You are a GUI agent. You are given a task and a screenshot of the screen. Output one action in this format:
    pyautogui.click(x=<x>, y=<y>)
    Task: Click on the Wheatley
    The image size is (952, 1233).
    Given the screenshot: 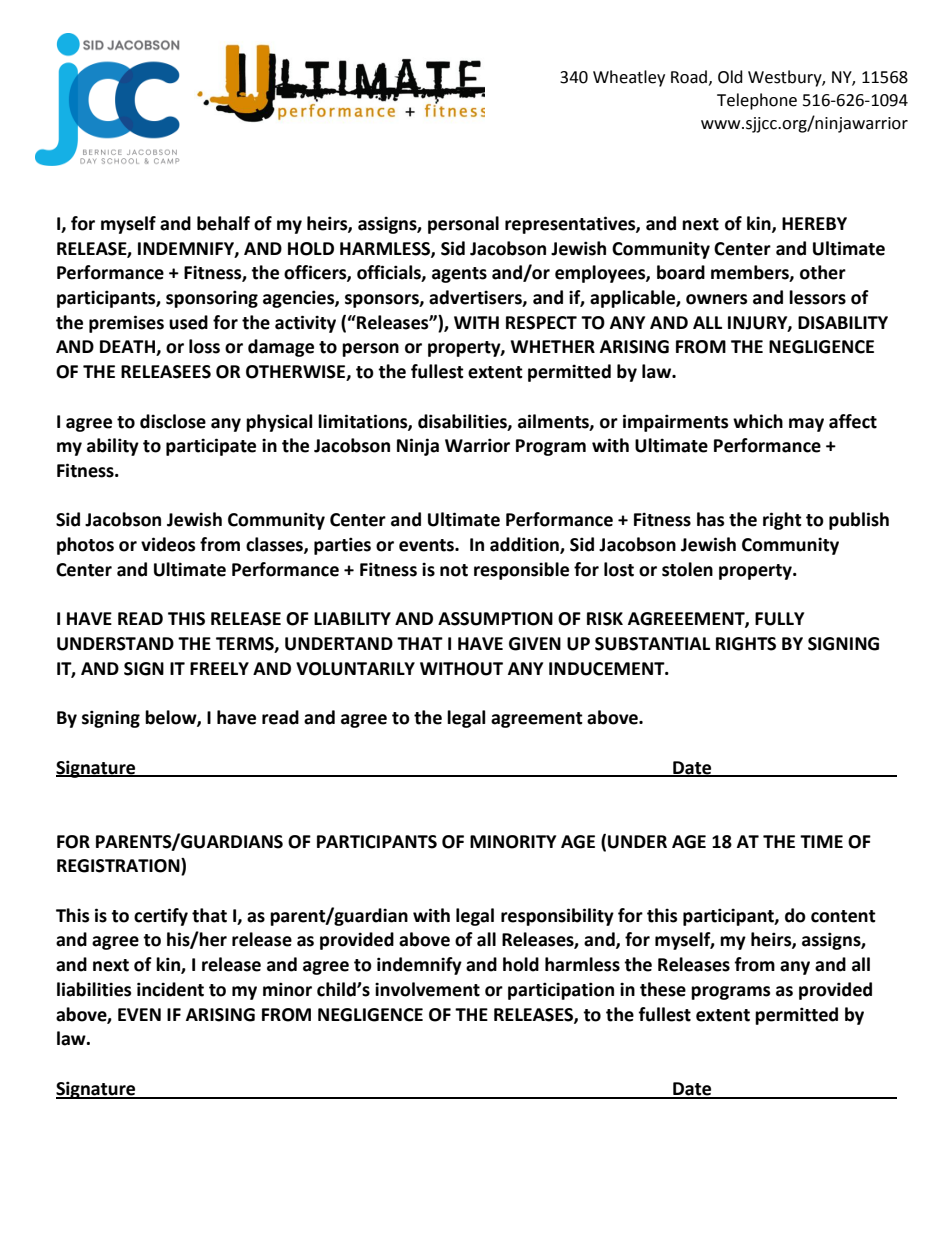 What is the action you would take?
    pyautogui.click(x=629, y=78)
